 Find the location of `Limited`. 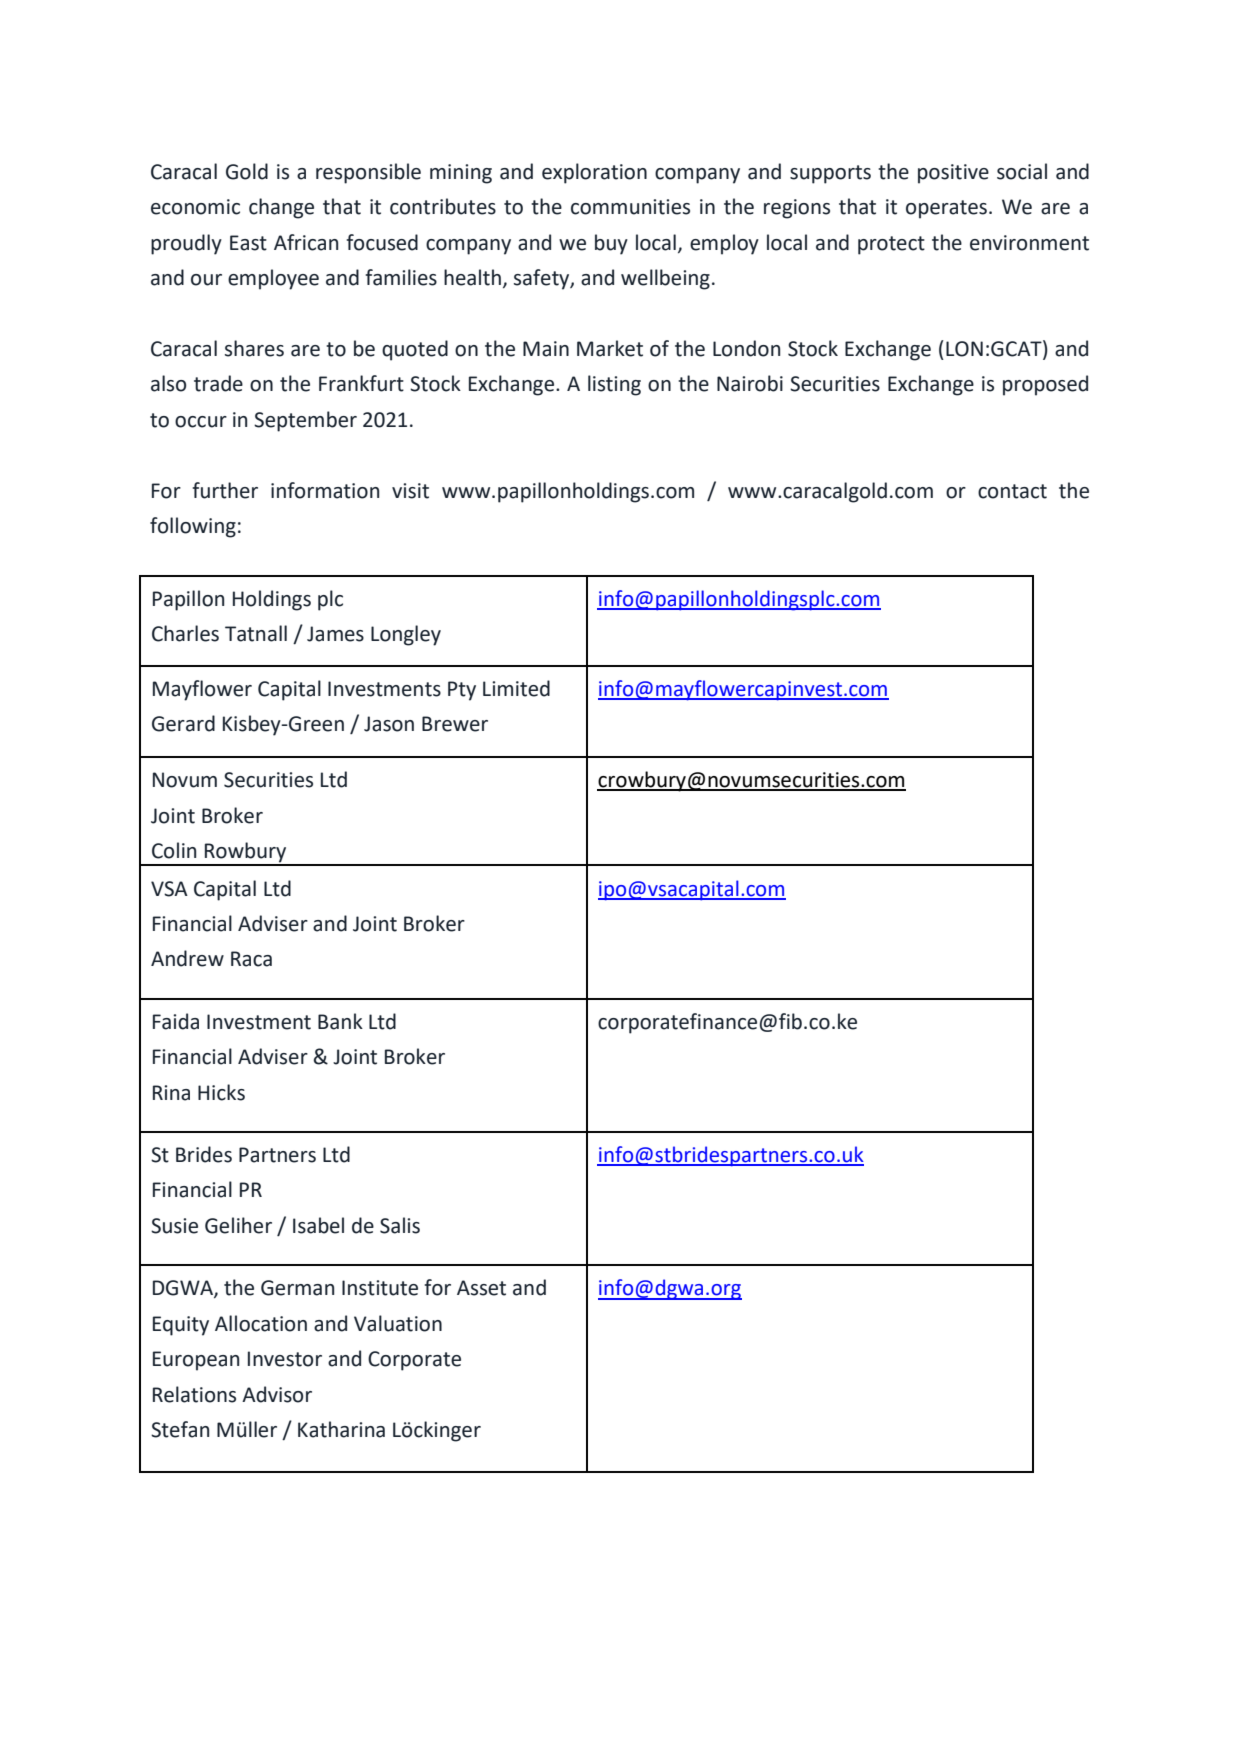

Limited is located at coordinates (516, 688).
